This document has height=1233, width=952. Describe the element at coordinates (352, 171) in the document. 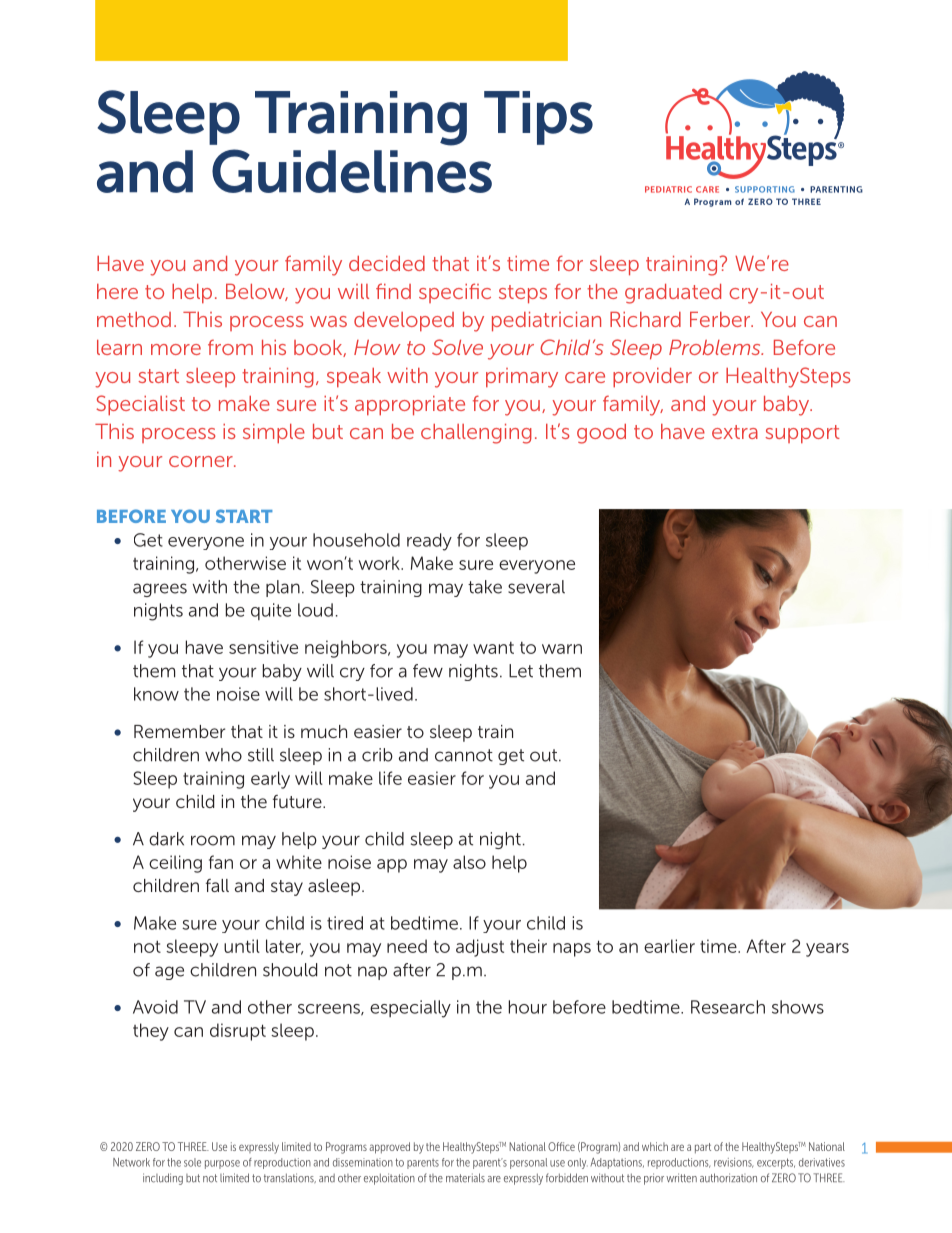

I see `Guidelines` at that location.
